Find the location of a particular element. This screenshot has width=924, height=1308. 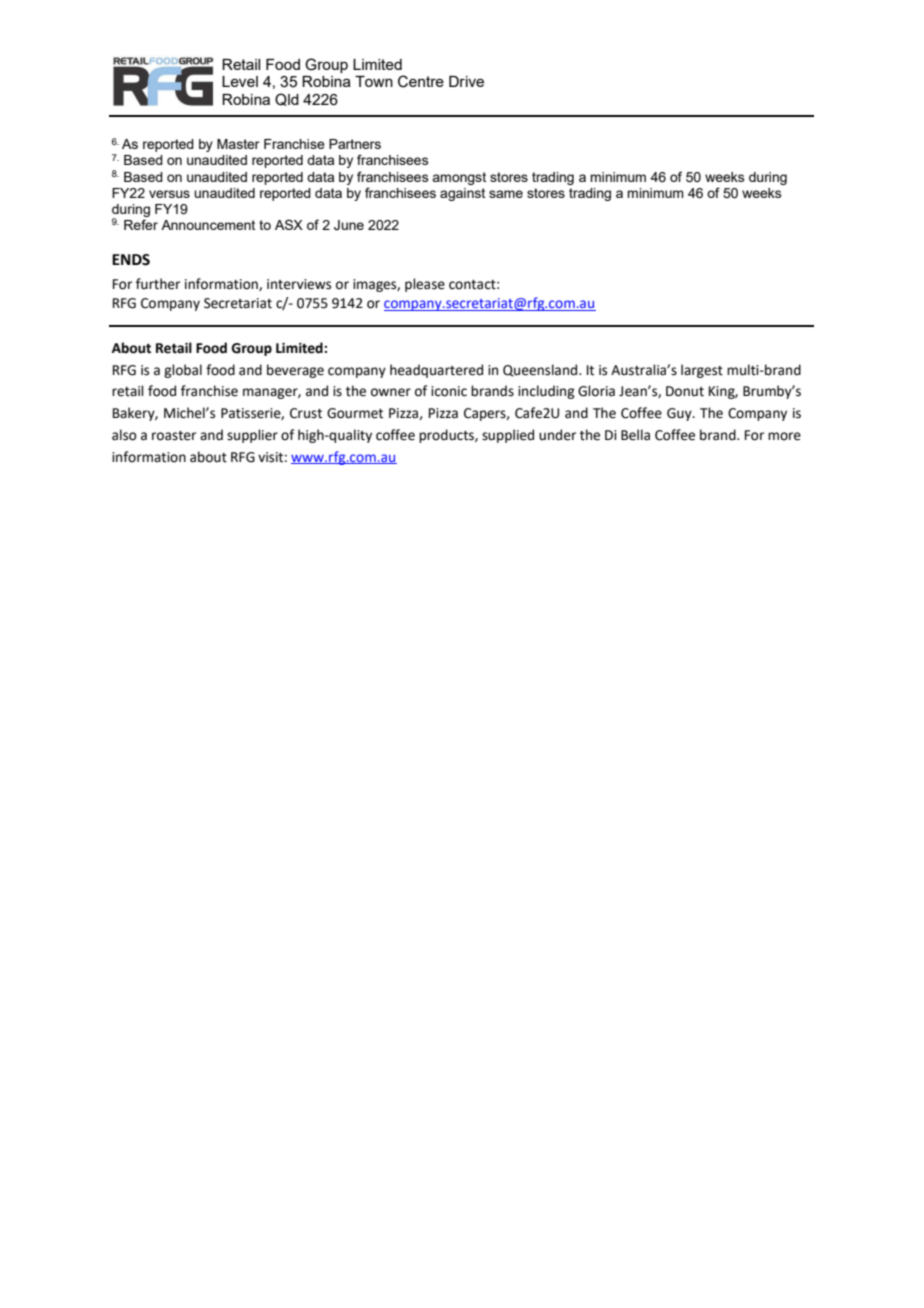

Master is located at coordinates (238, 144).
